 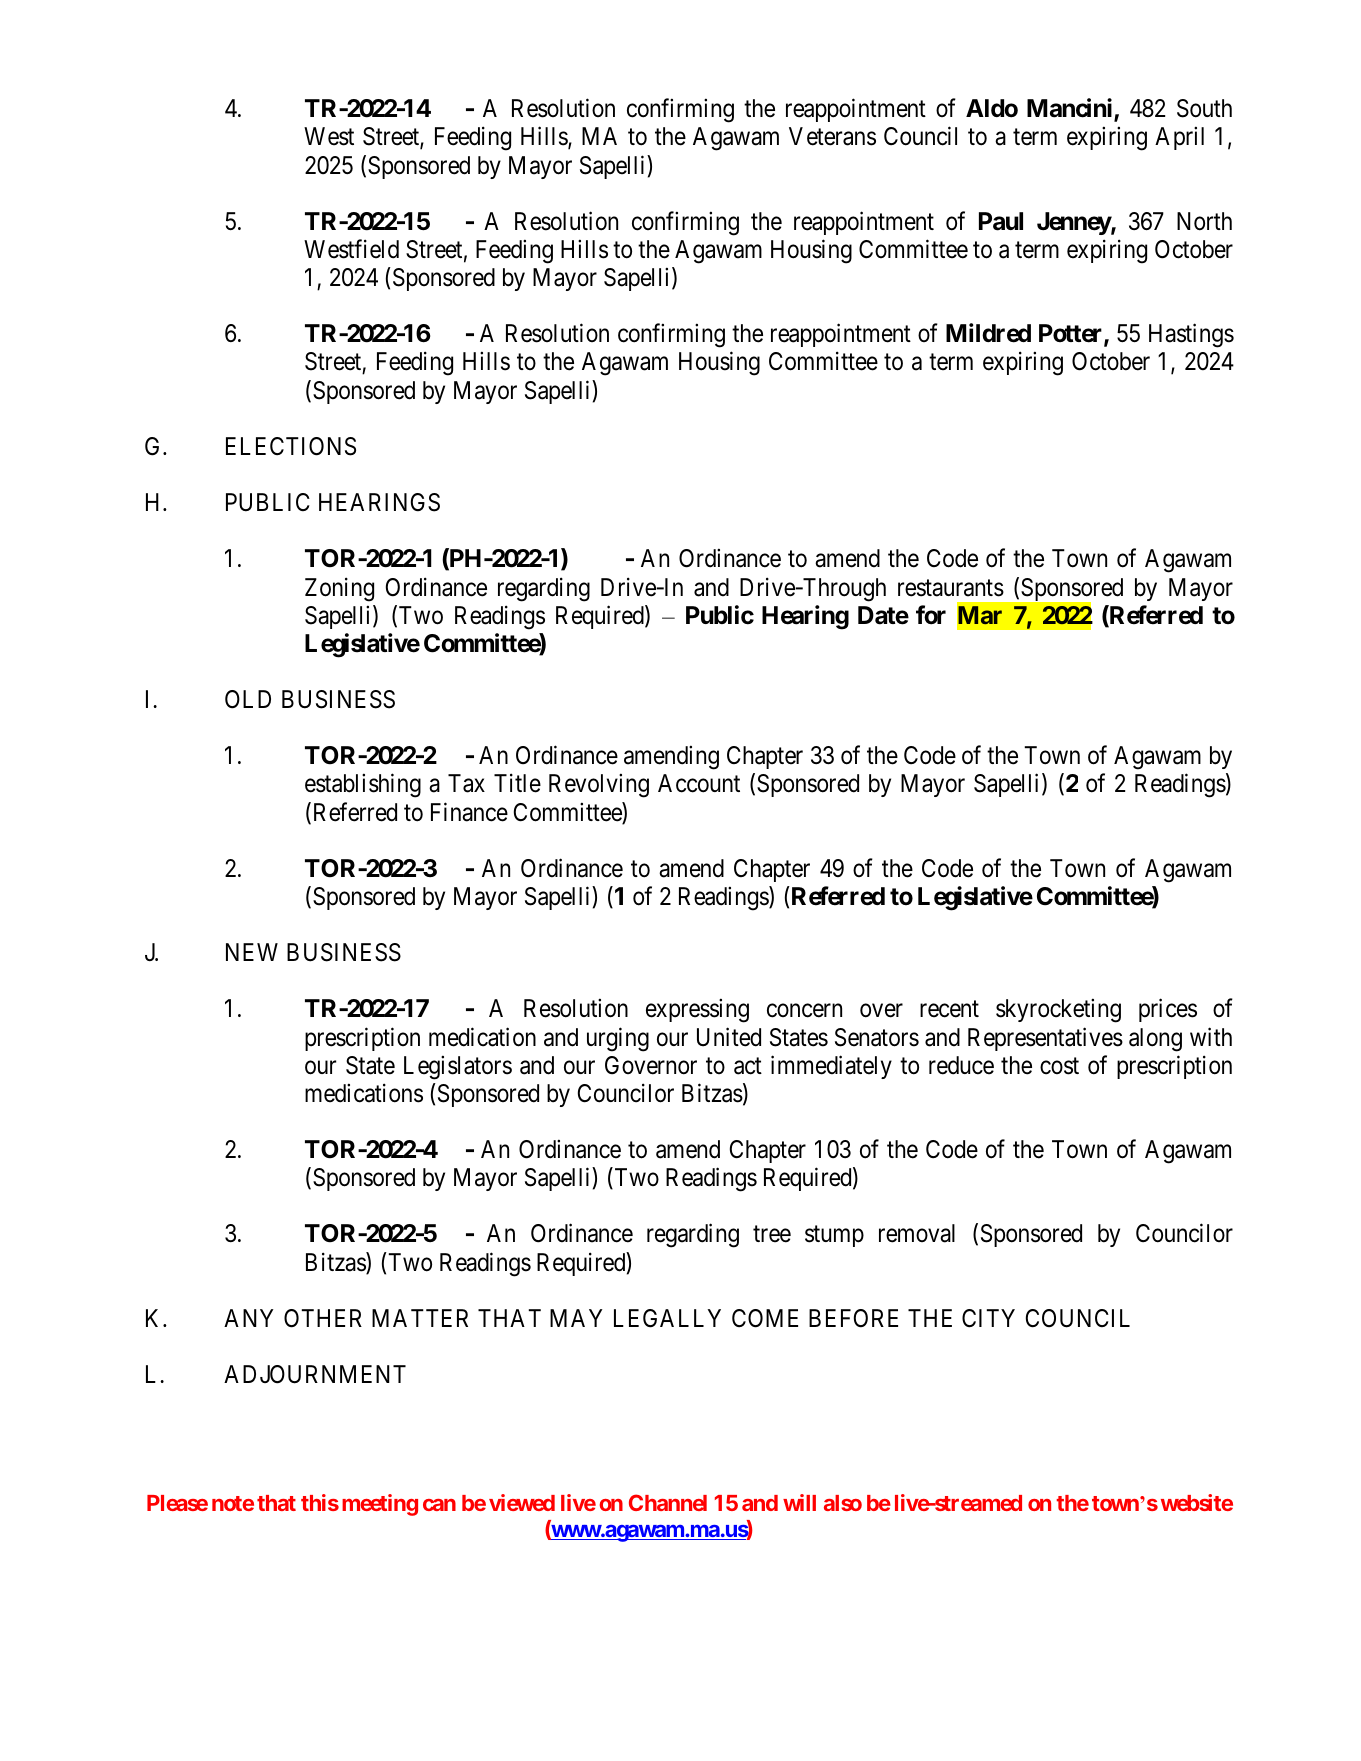 I want to click on CITY, so click(x=988, y=1318).
